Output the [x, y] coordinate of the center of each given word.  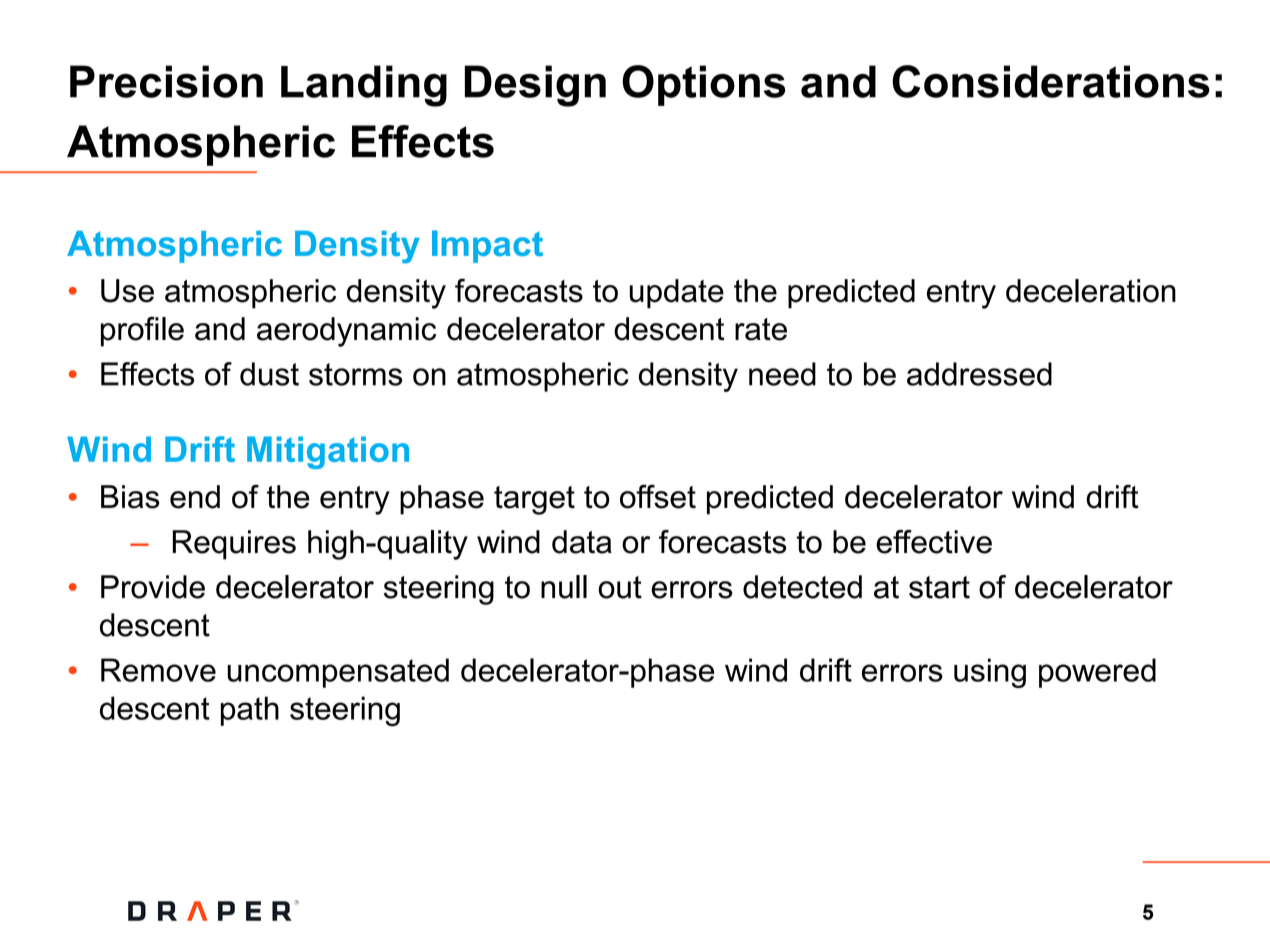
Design [535, 86]
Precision [166, 81]
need [782, 374]
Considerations [1051, 81]
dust [269, 374]
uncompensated [338, 673]
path [250, 711]
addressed [979, 374]
